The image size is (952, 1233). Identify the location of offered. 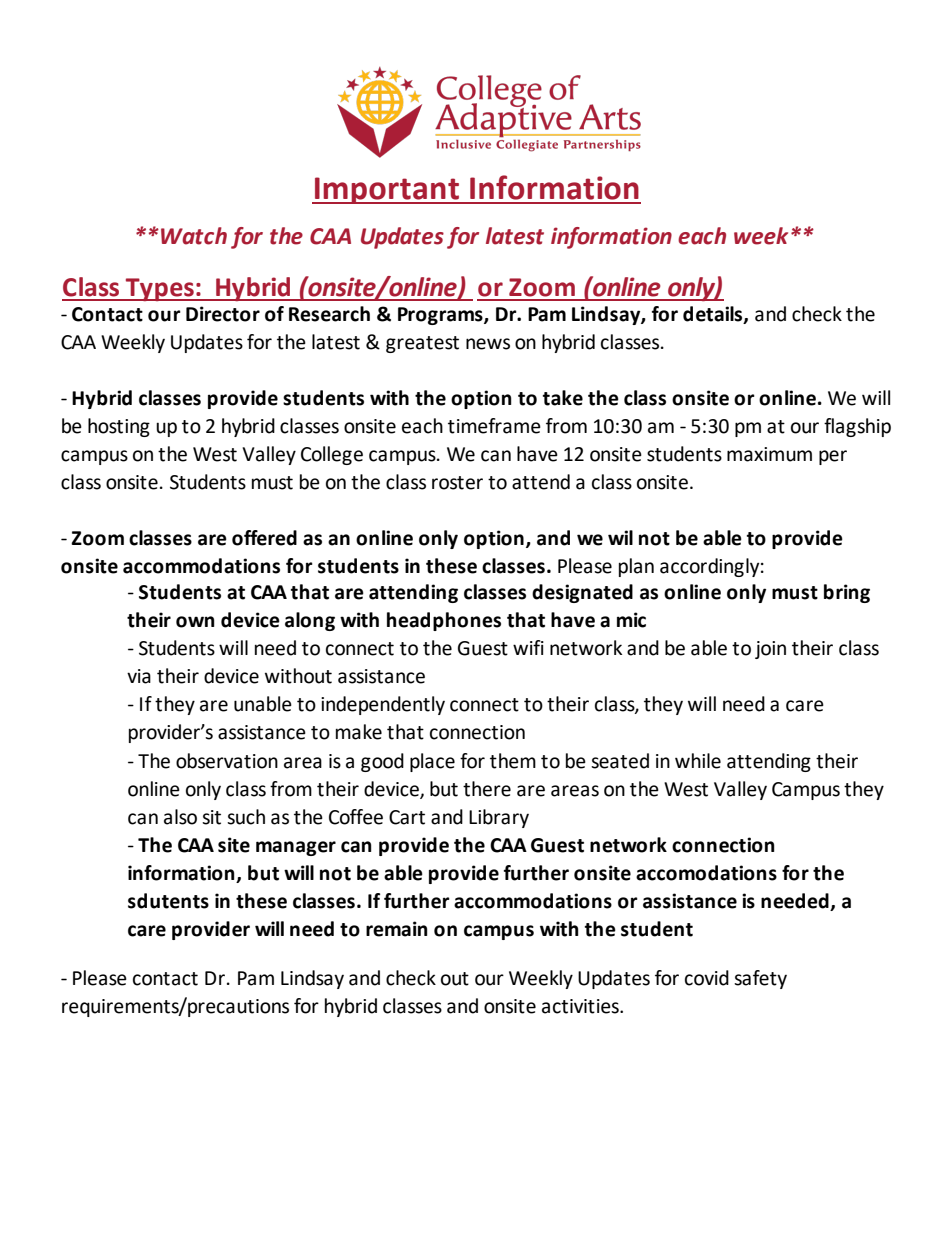
(264, 538).
